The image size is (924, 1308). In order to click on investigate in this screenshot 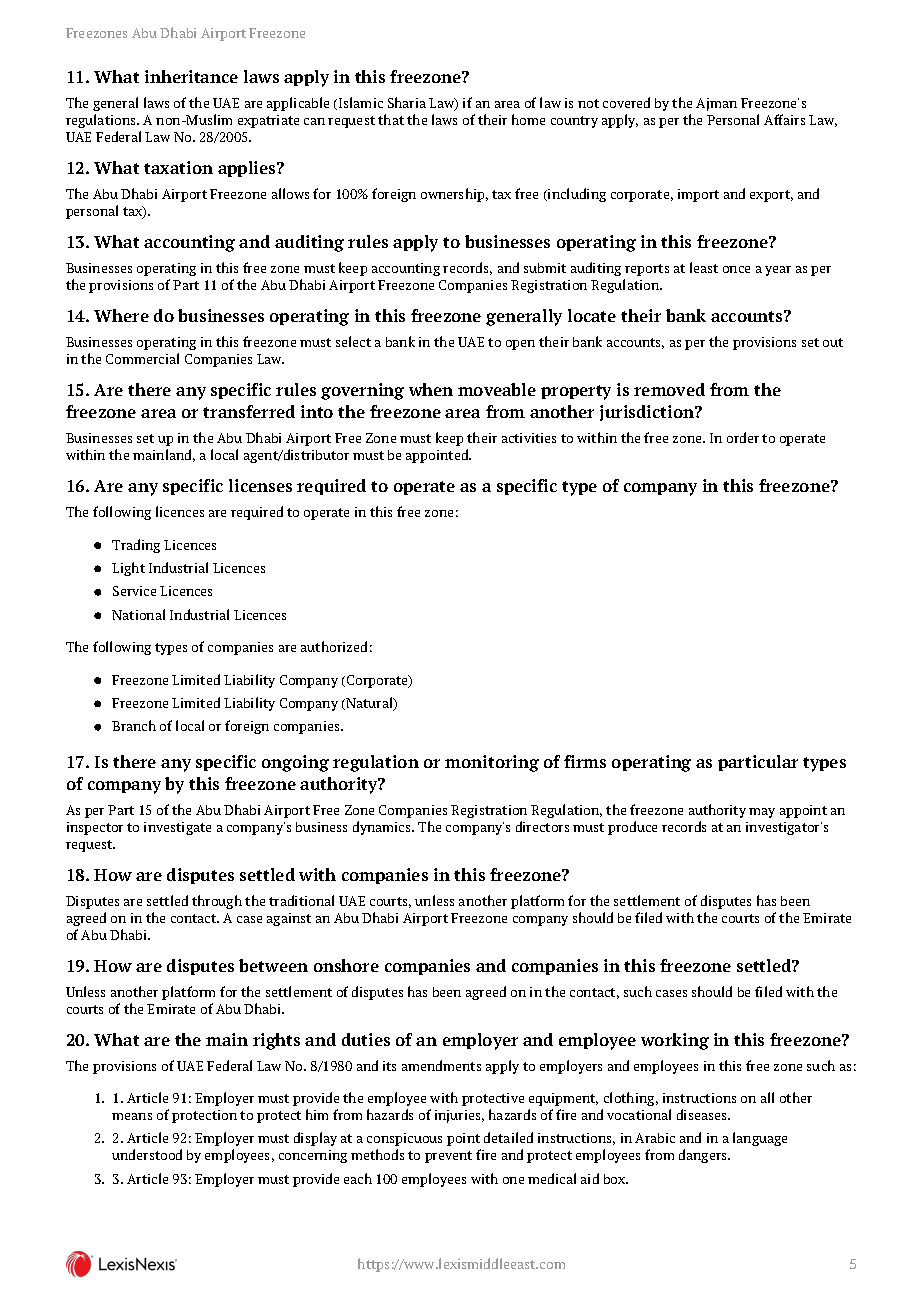, I will do `click(177, 828)`.
